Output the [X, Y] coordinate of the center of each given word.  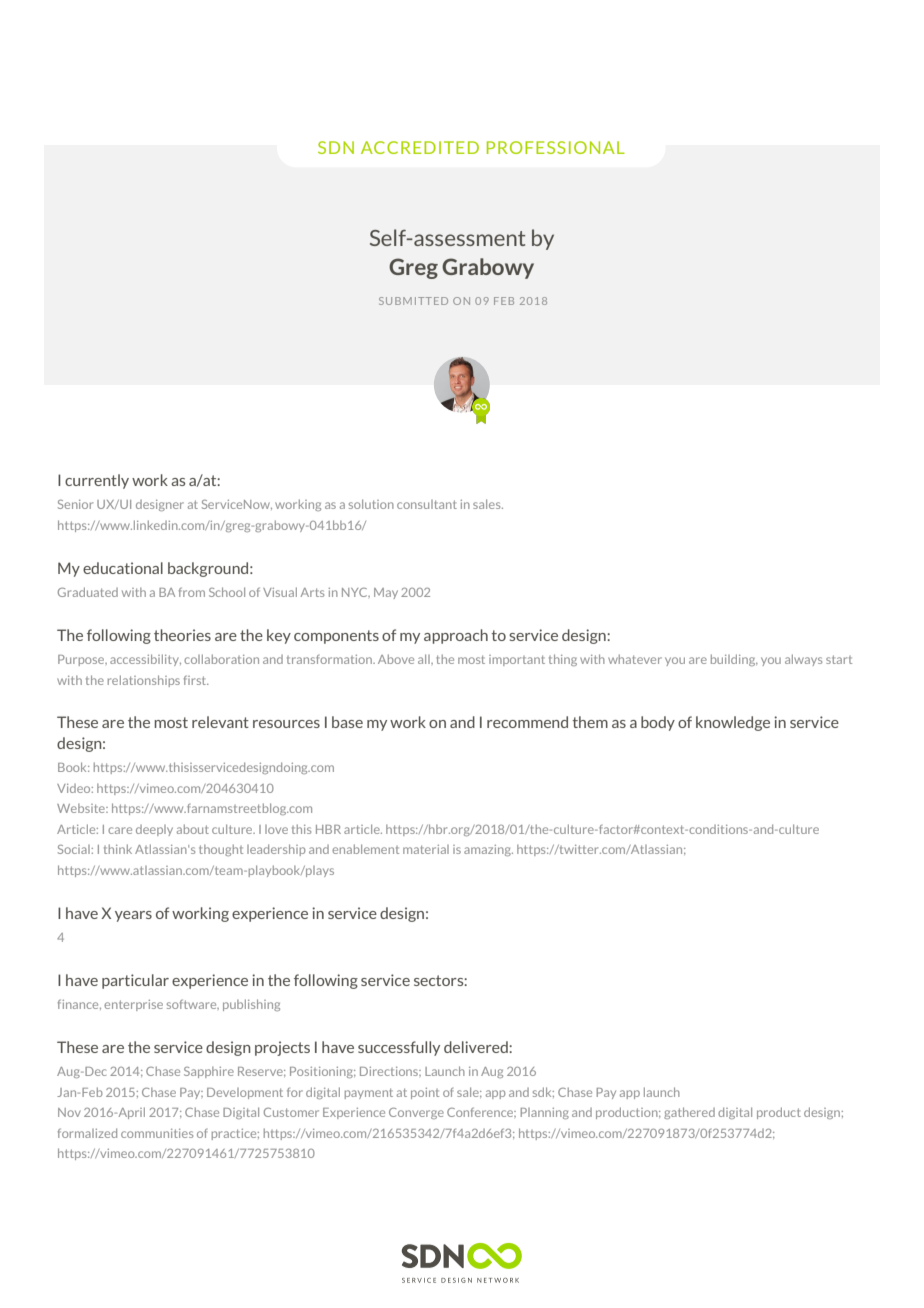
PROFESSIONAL [556, 147]
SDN [336, 147]
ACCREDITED [420, 147]
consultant [427, 504]
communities [157, 1133]
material [426, 849]
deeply [154, 830]
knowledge [733, 723]
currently [97, 481]
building [734, 660]
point [425, 1093]
